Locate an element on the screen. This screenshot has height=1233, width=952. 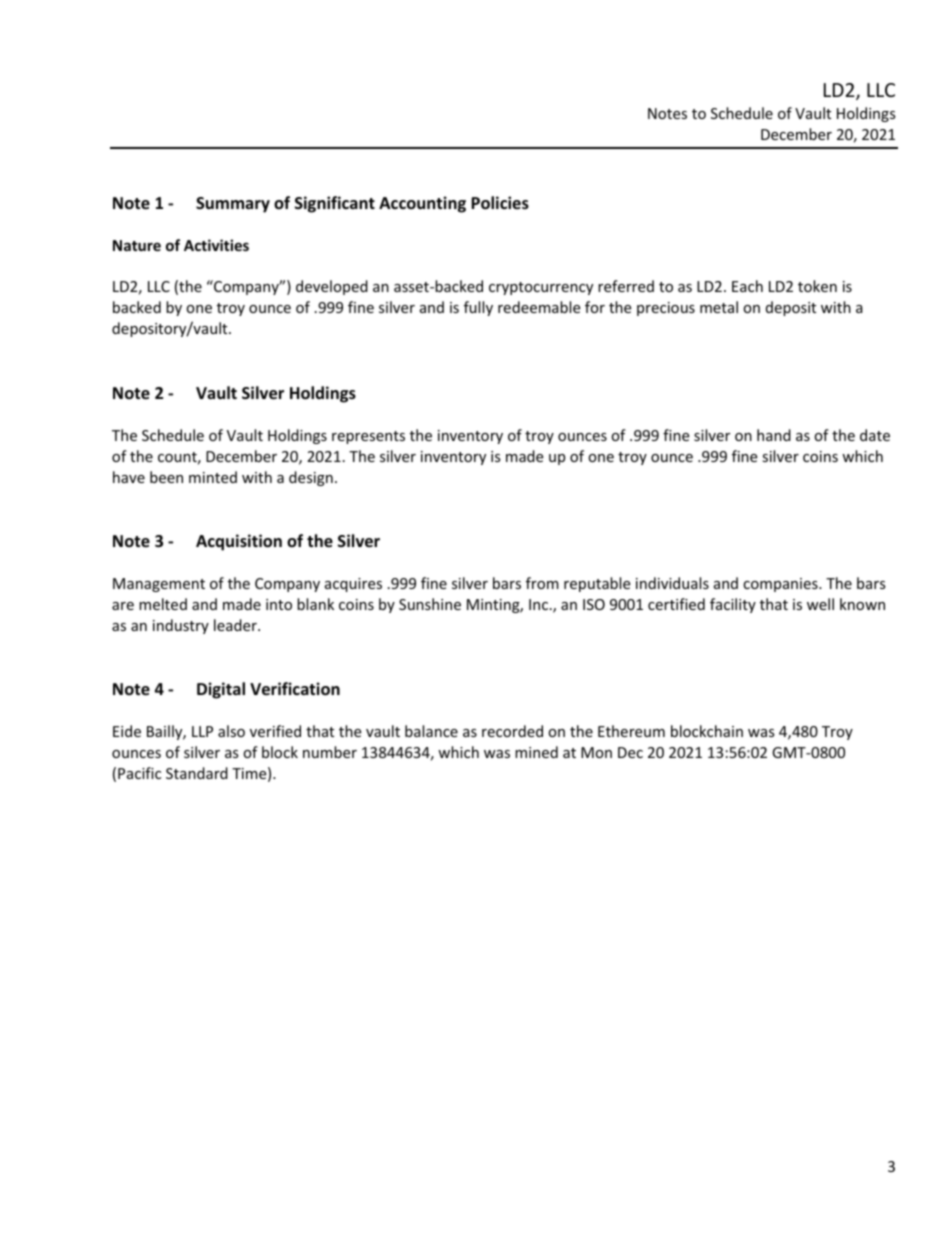
Policies is located at coordinates (500, 203).
